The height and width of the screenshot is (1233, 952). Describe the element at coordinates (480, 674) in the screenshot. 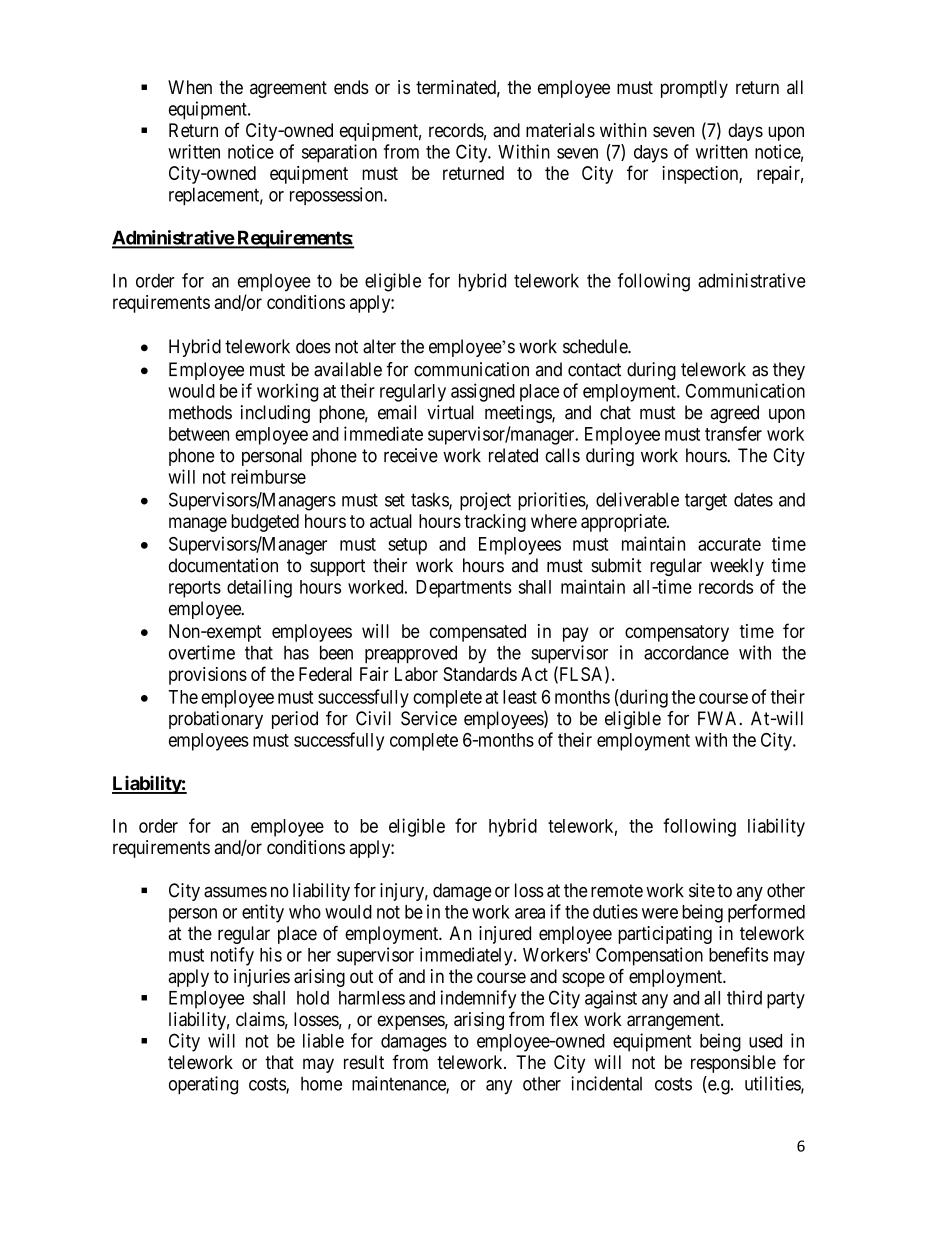

I see `Standards` at that location.
